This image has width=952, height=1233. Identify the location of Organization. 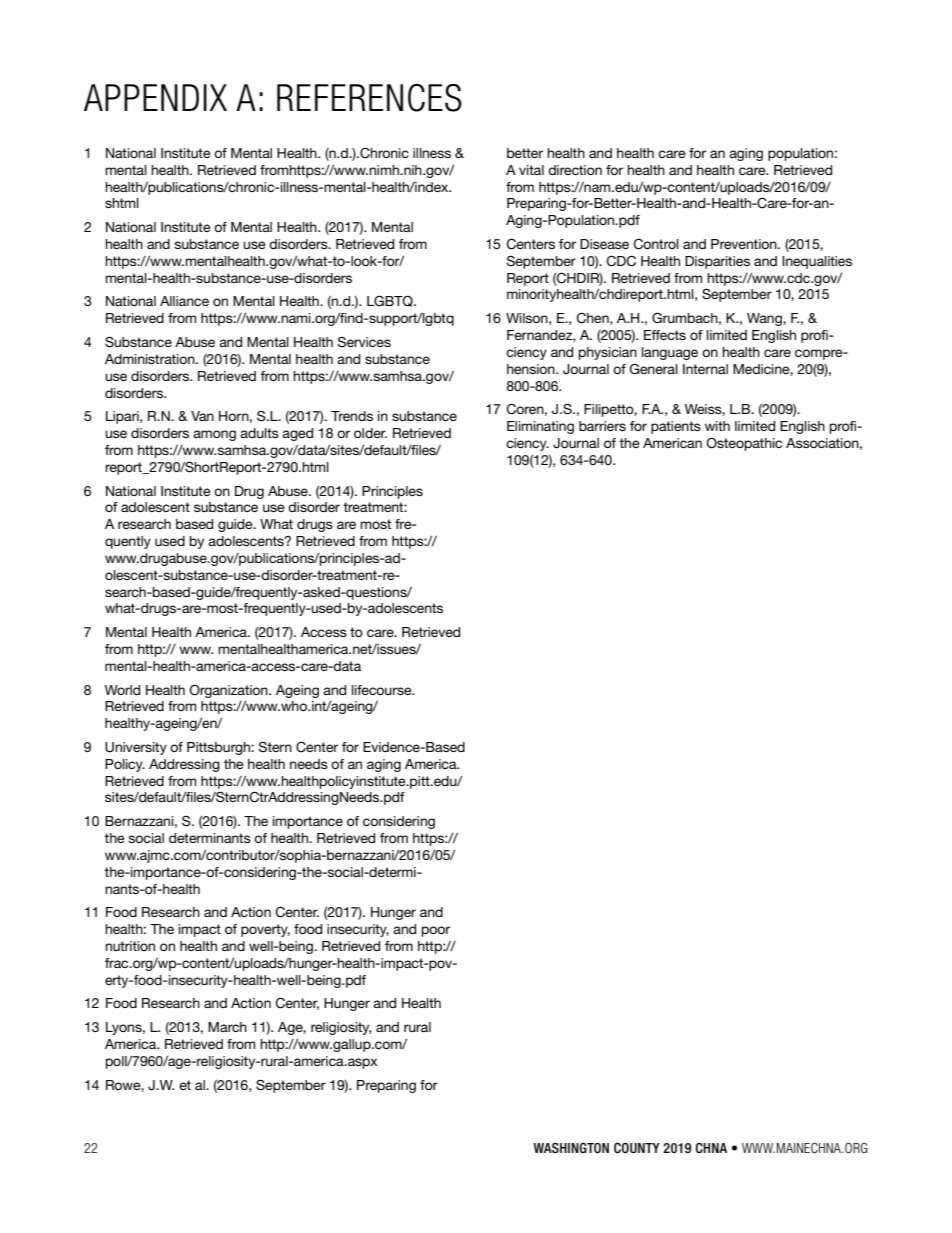
(229, 691).
